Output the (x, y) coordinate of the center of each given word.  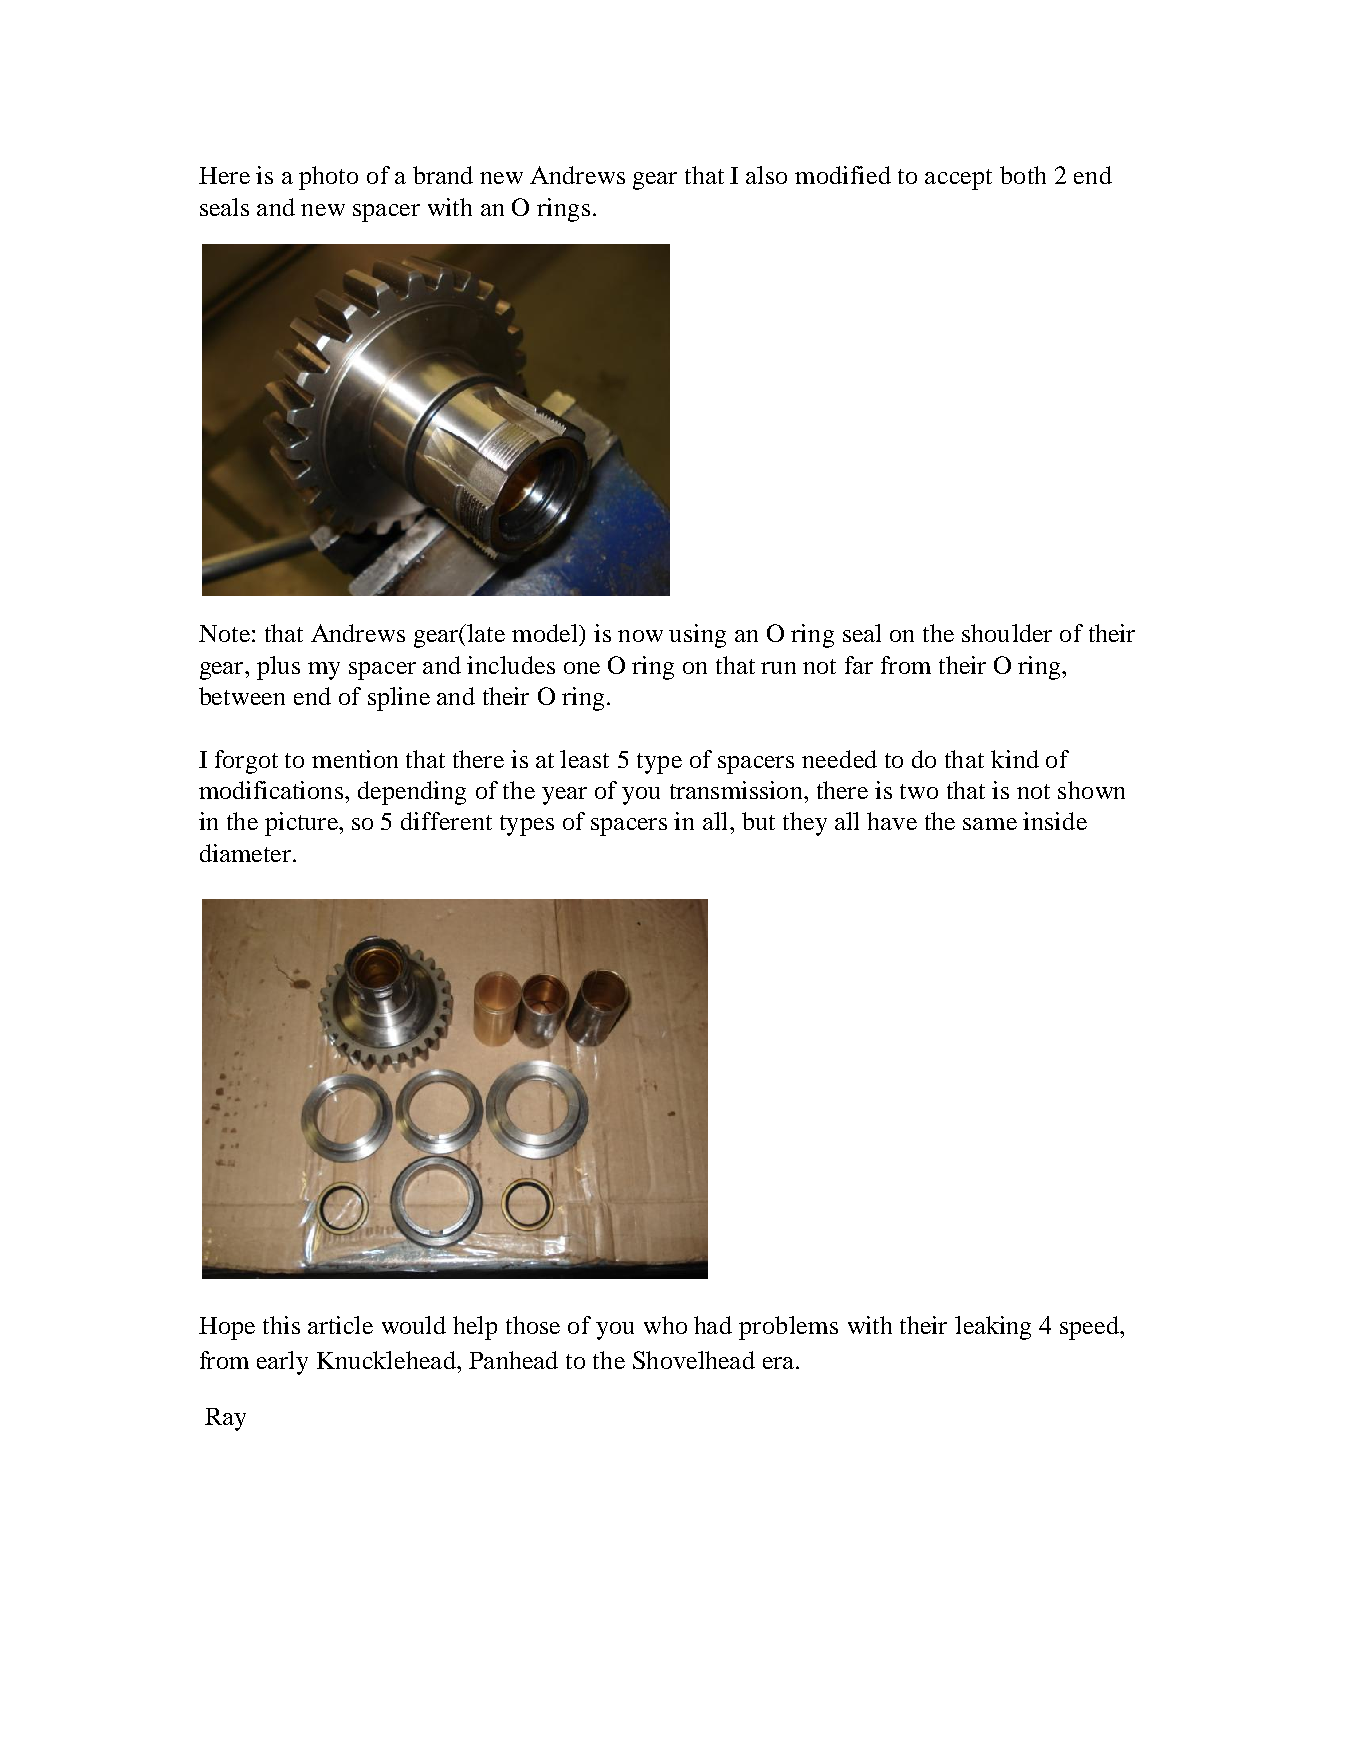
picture (302, 824)
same (990, 824)
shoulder (1007, 633)
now (640, 636)
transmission (737, 790)
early (282, 1363)
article (340, 1325)
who (665, 1325)
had (713, 1325)
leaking (993, 1328)
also (766, 175)
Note (224, 633)
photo (328, 178)
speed (1091, 1328)
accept (958, 179)
